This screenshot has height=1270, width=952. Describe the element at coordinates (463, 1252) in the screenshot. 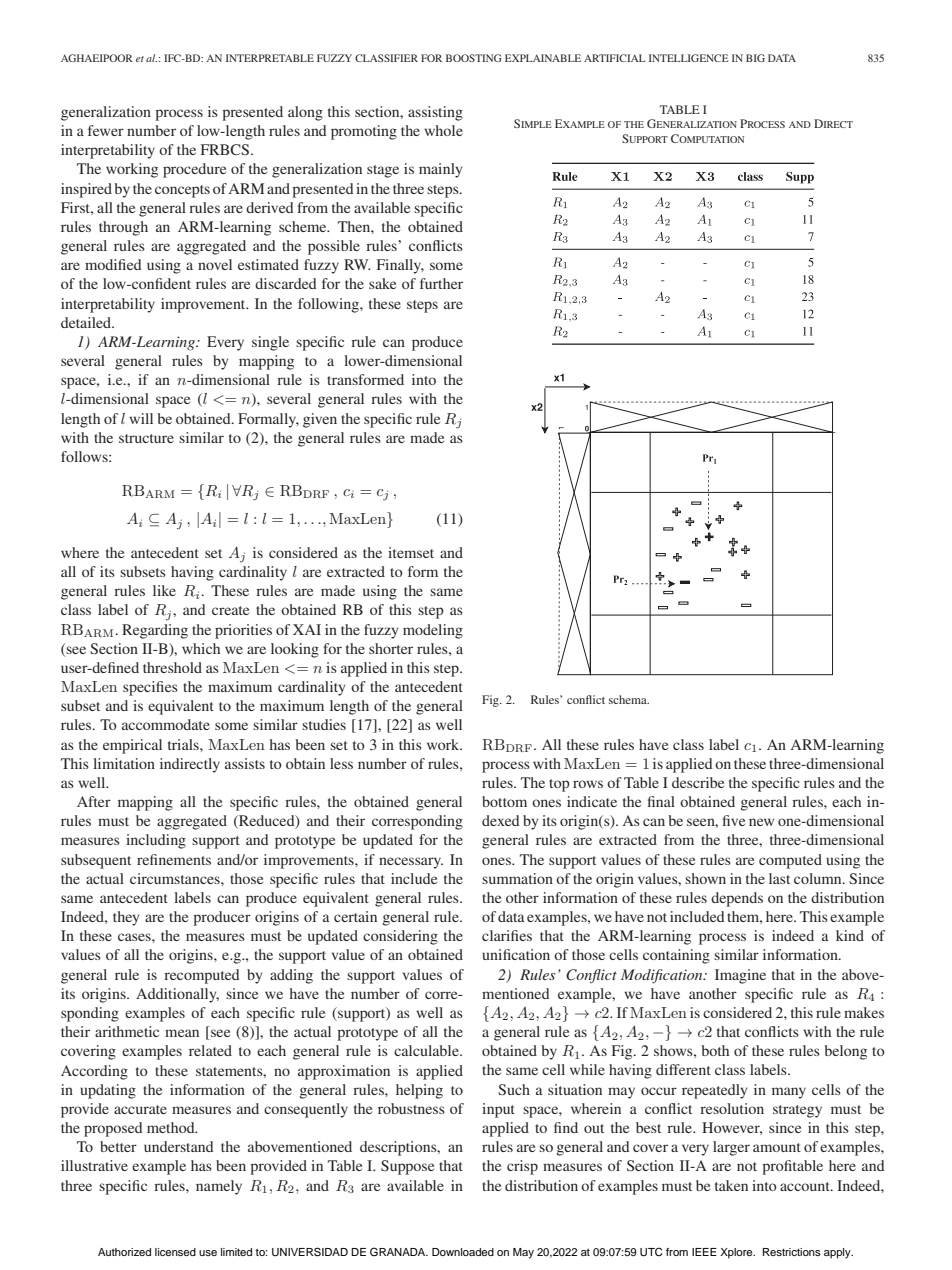

I see `Downloaded` at that location.
